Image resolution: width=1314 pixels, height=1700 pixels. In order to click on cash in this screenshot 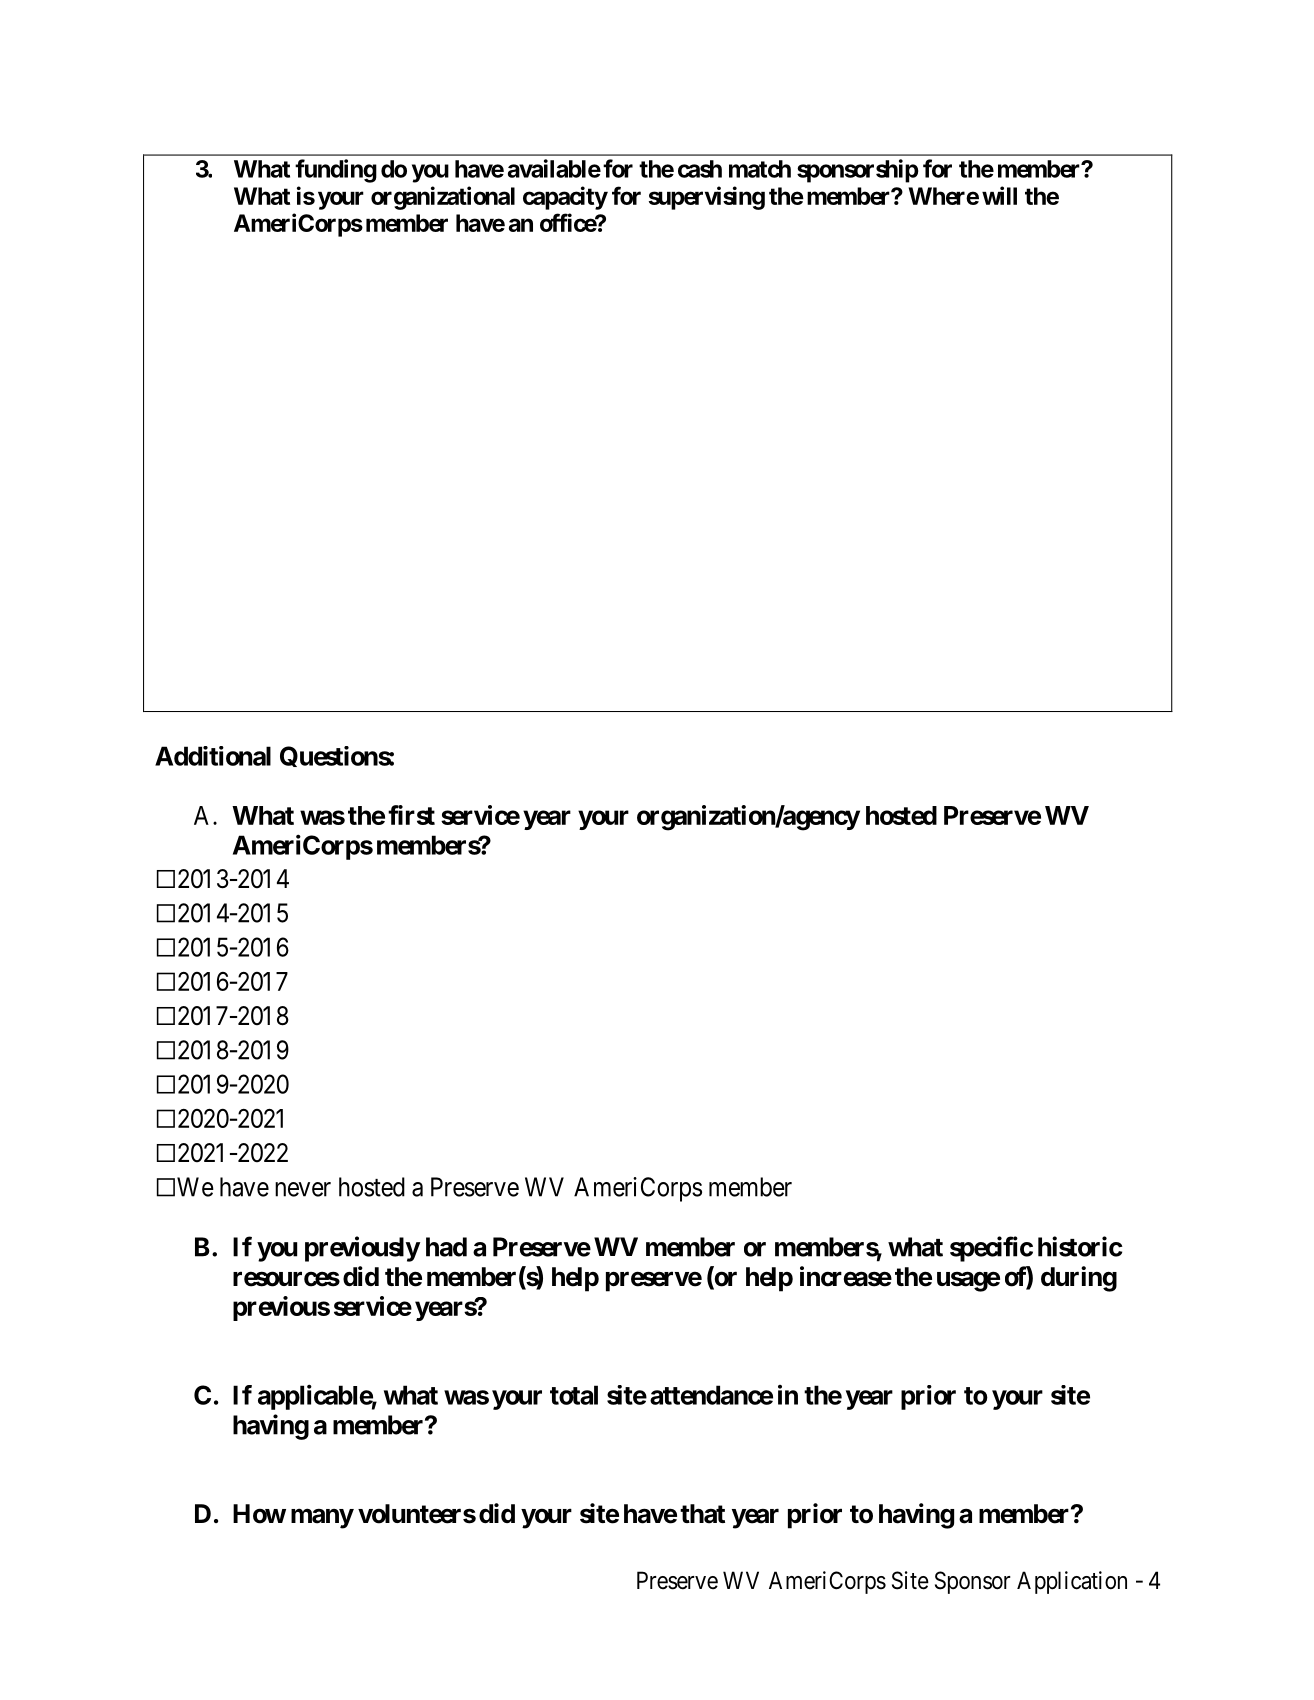, I will do `click(700, 169)`.
